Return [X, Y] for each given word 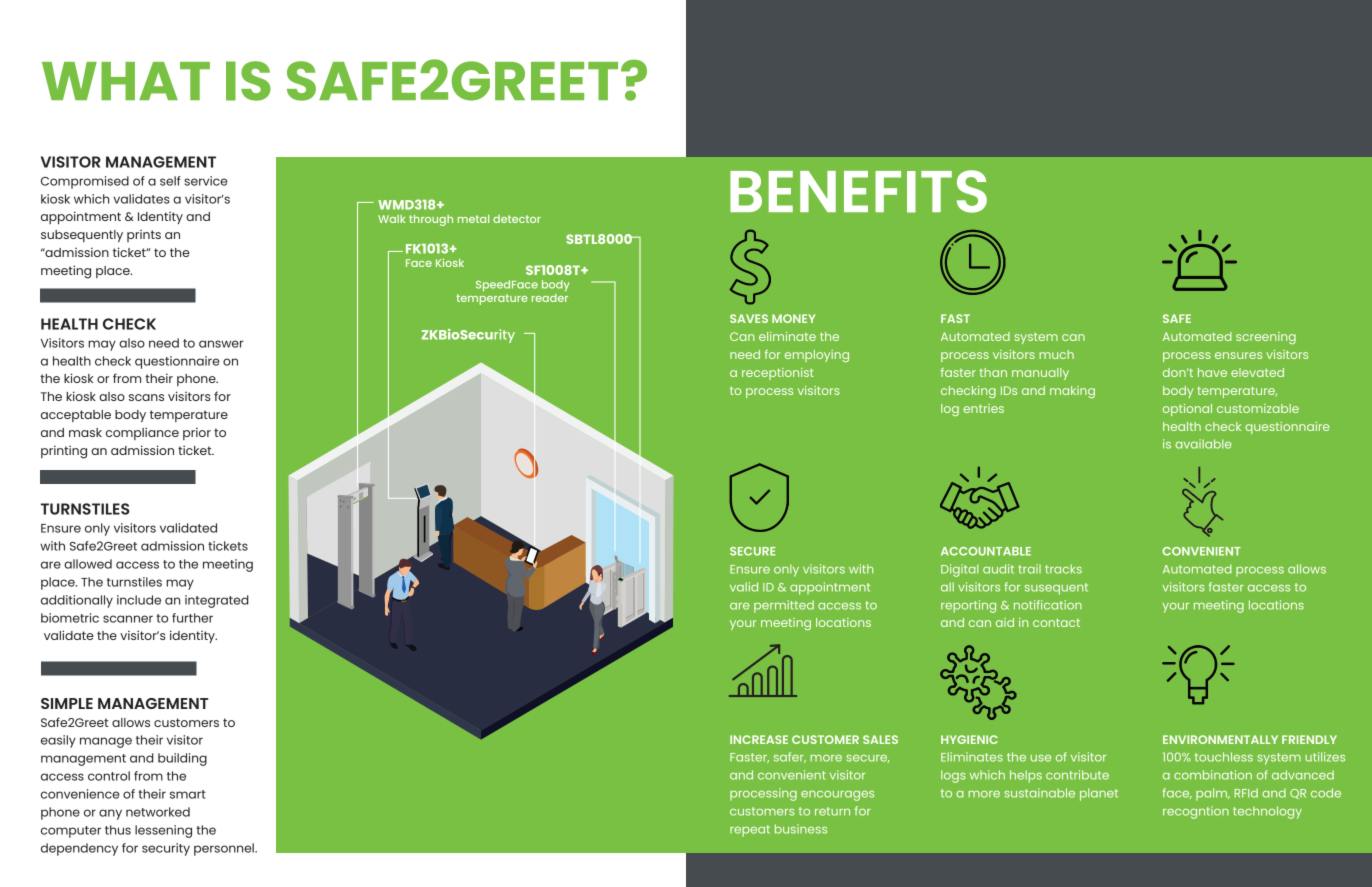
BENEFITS [858, 191]
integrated [217, 601]
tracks [1063, 569]
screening [1266, 338]
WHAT [126, 81]
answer [221, 344]
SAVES [749, 318]
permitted [784, 606]
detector [517, 219]
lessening [163, 831]
